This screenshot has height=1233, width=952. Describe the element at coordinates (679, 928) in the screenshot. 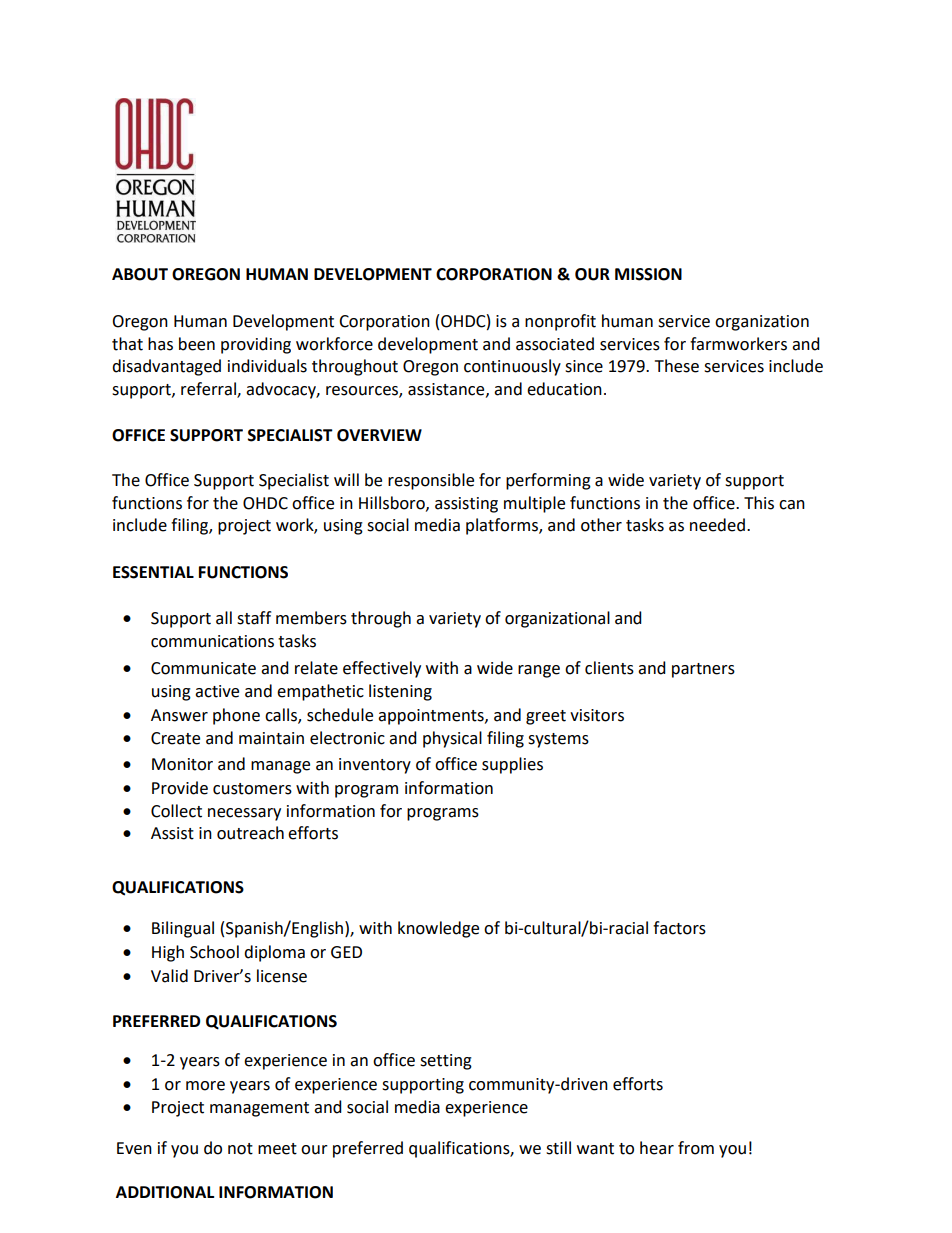

I see `factors` at that location.
